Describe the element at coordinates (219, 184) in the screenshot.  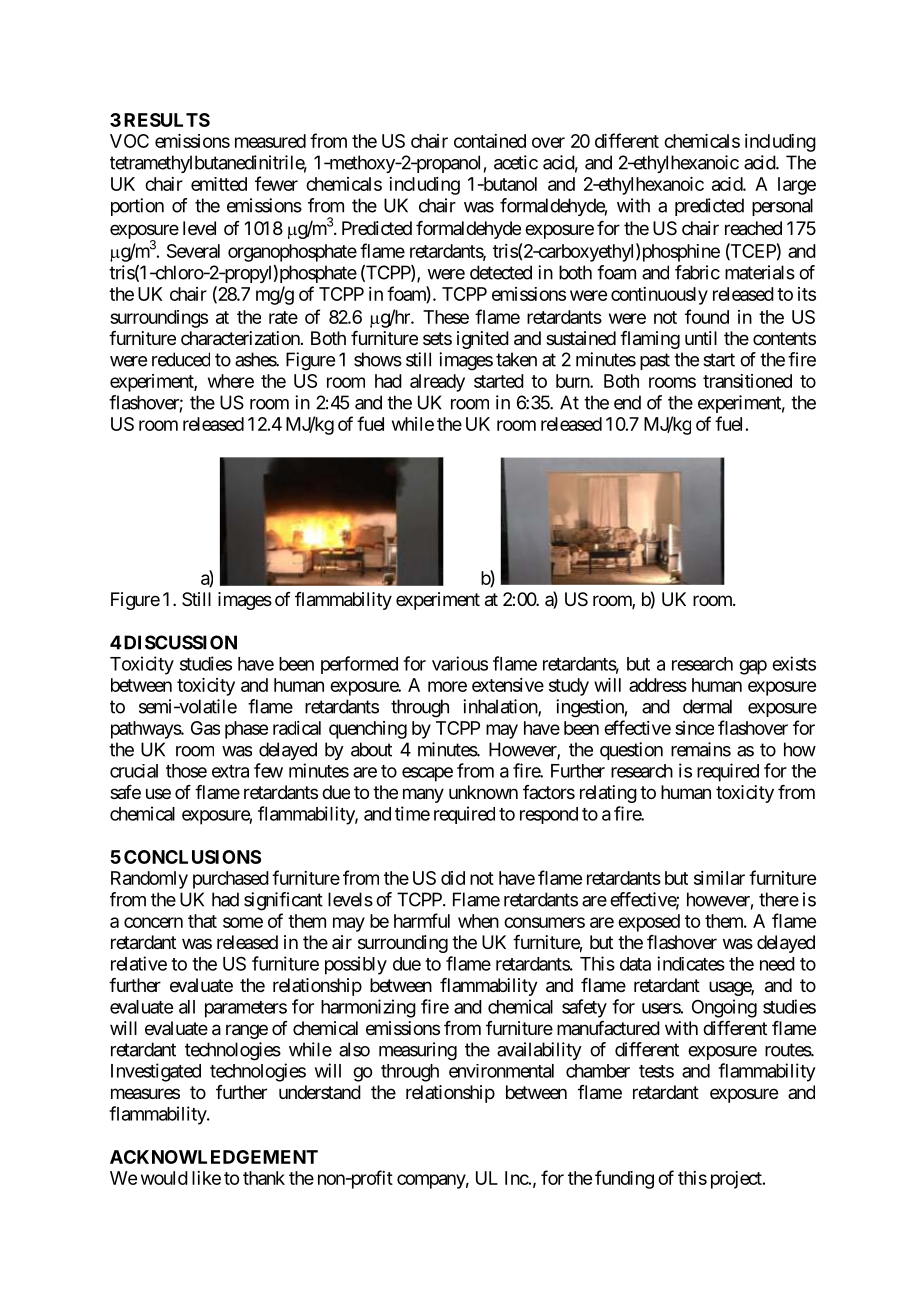
I see `emitted` at that location.
